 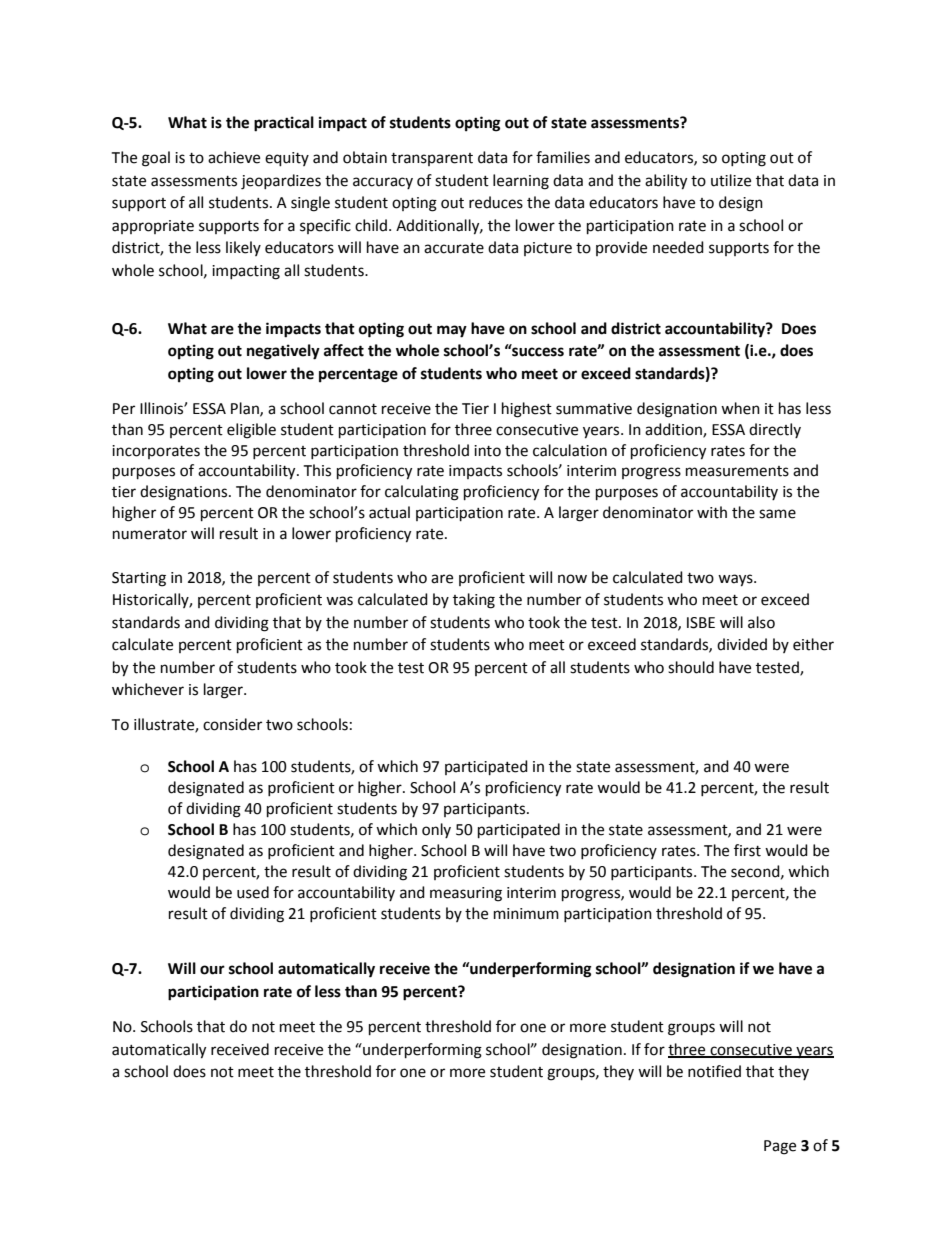 I want to click on into, so click(x=487, y=451).
